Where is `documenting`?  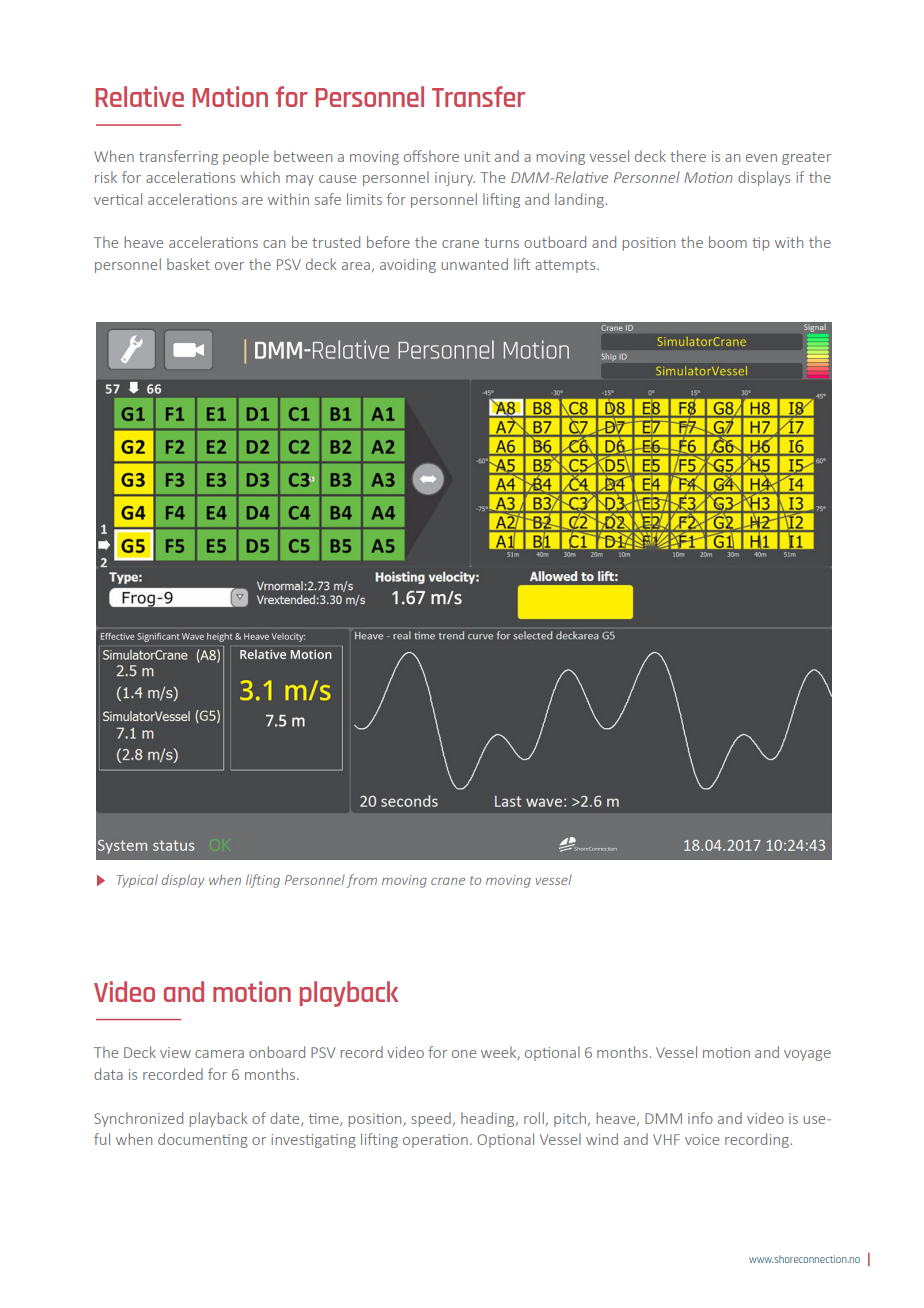
documenting is located at coordinates (203, 1140).
